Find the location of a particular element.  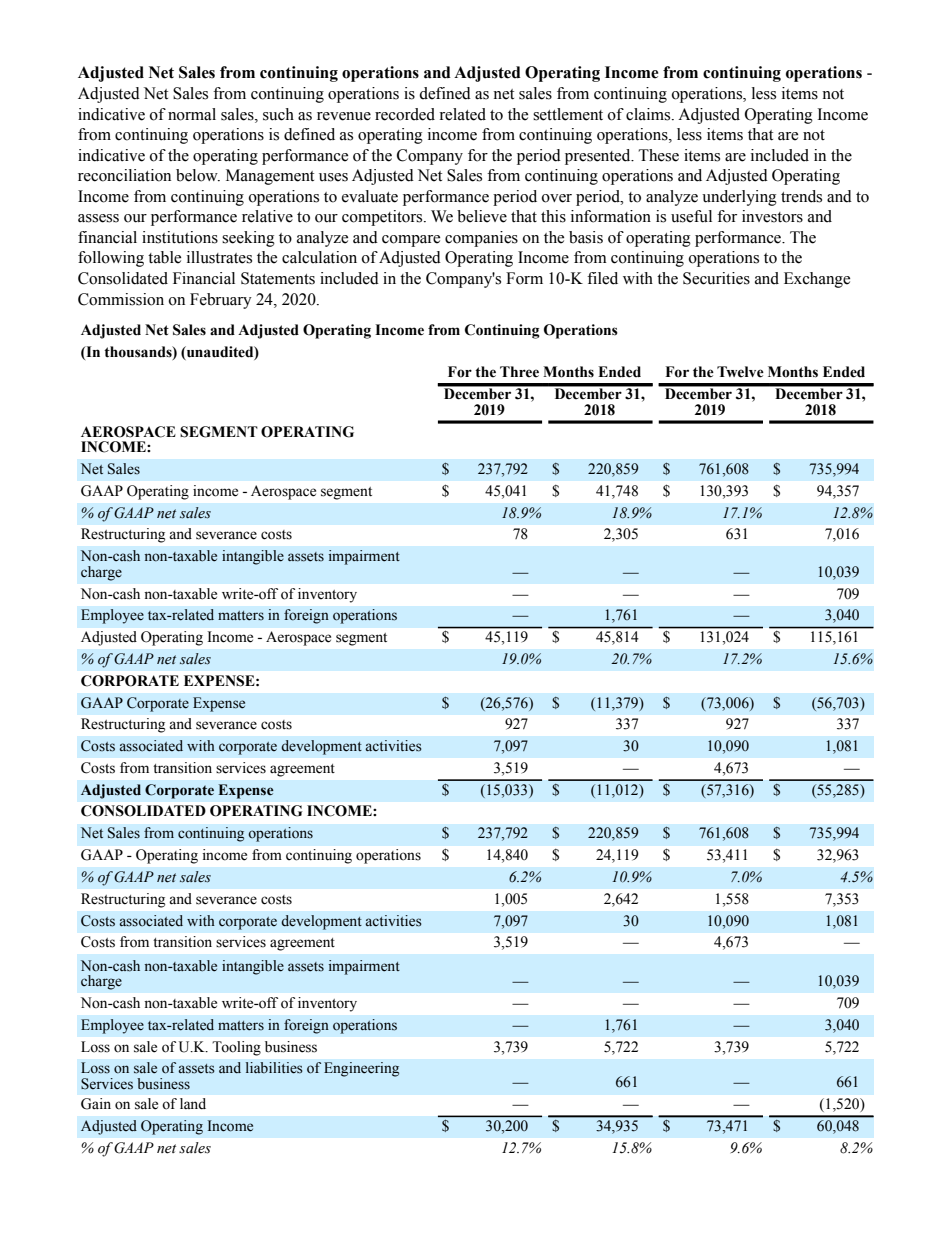

land is located at coordinates (193, 1104).
